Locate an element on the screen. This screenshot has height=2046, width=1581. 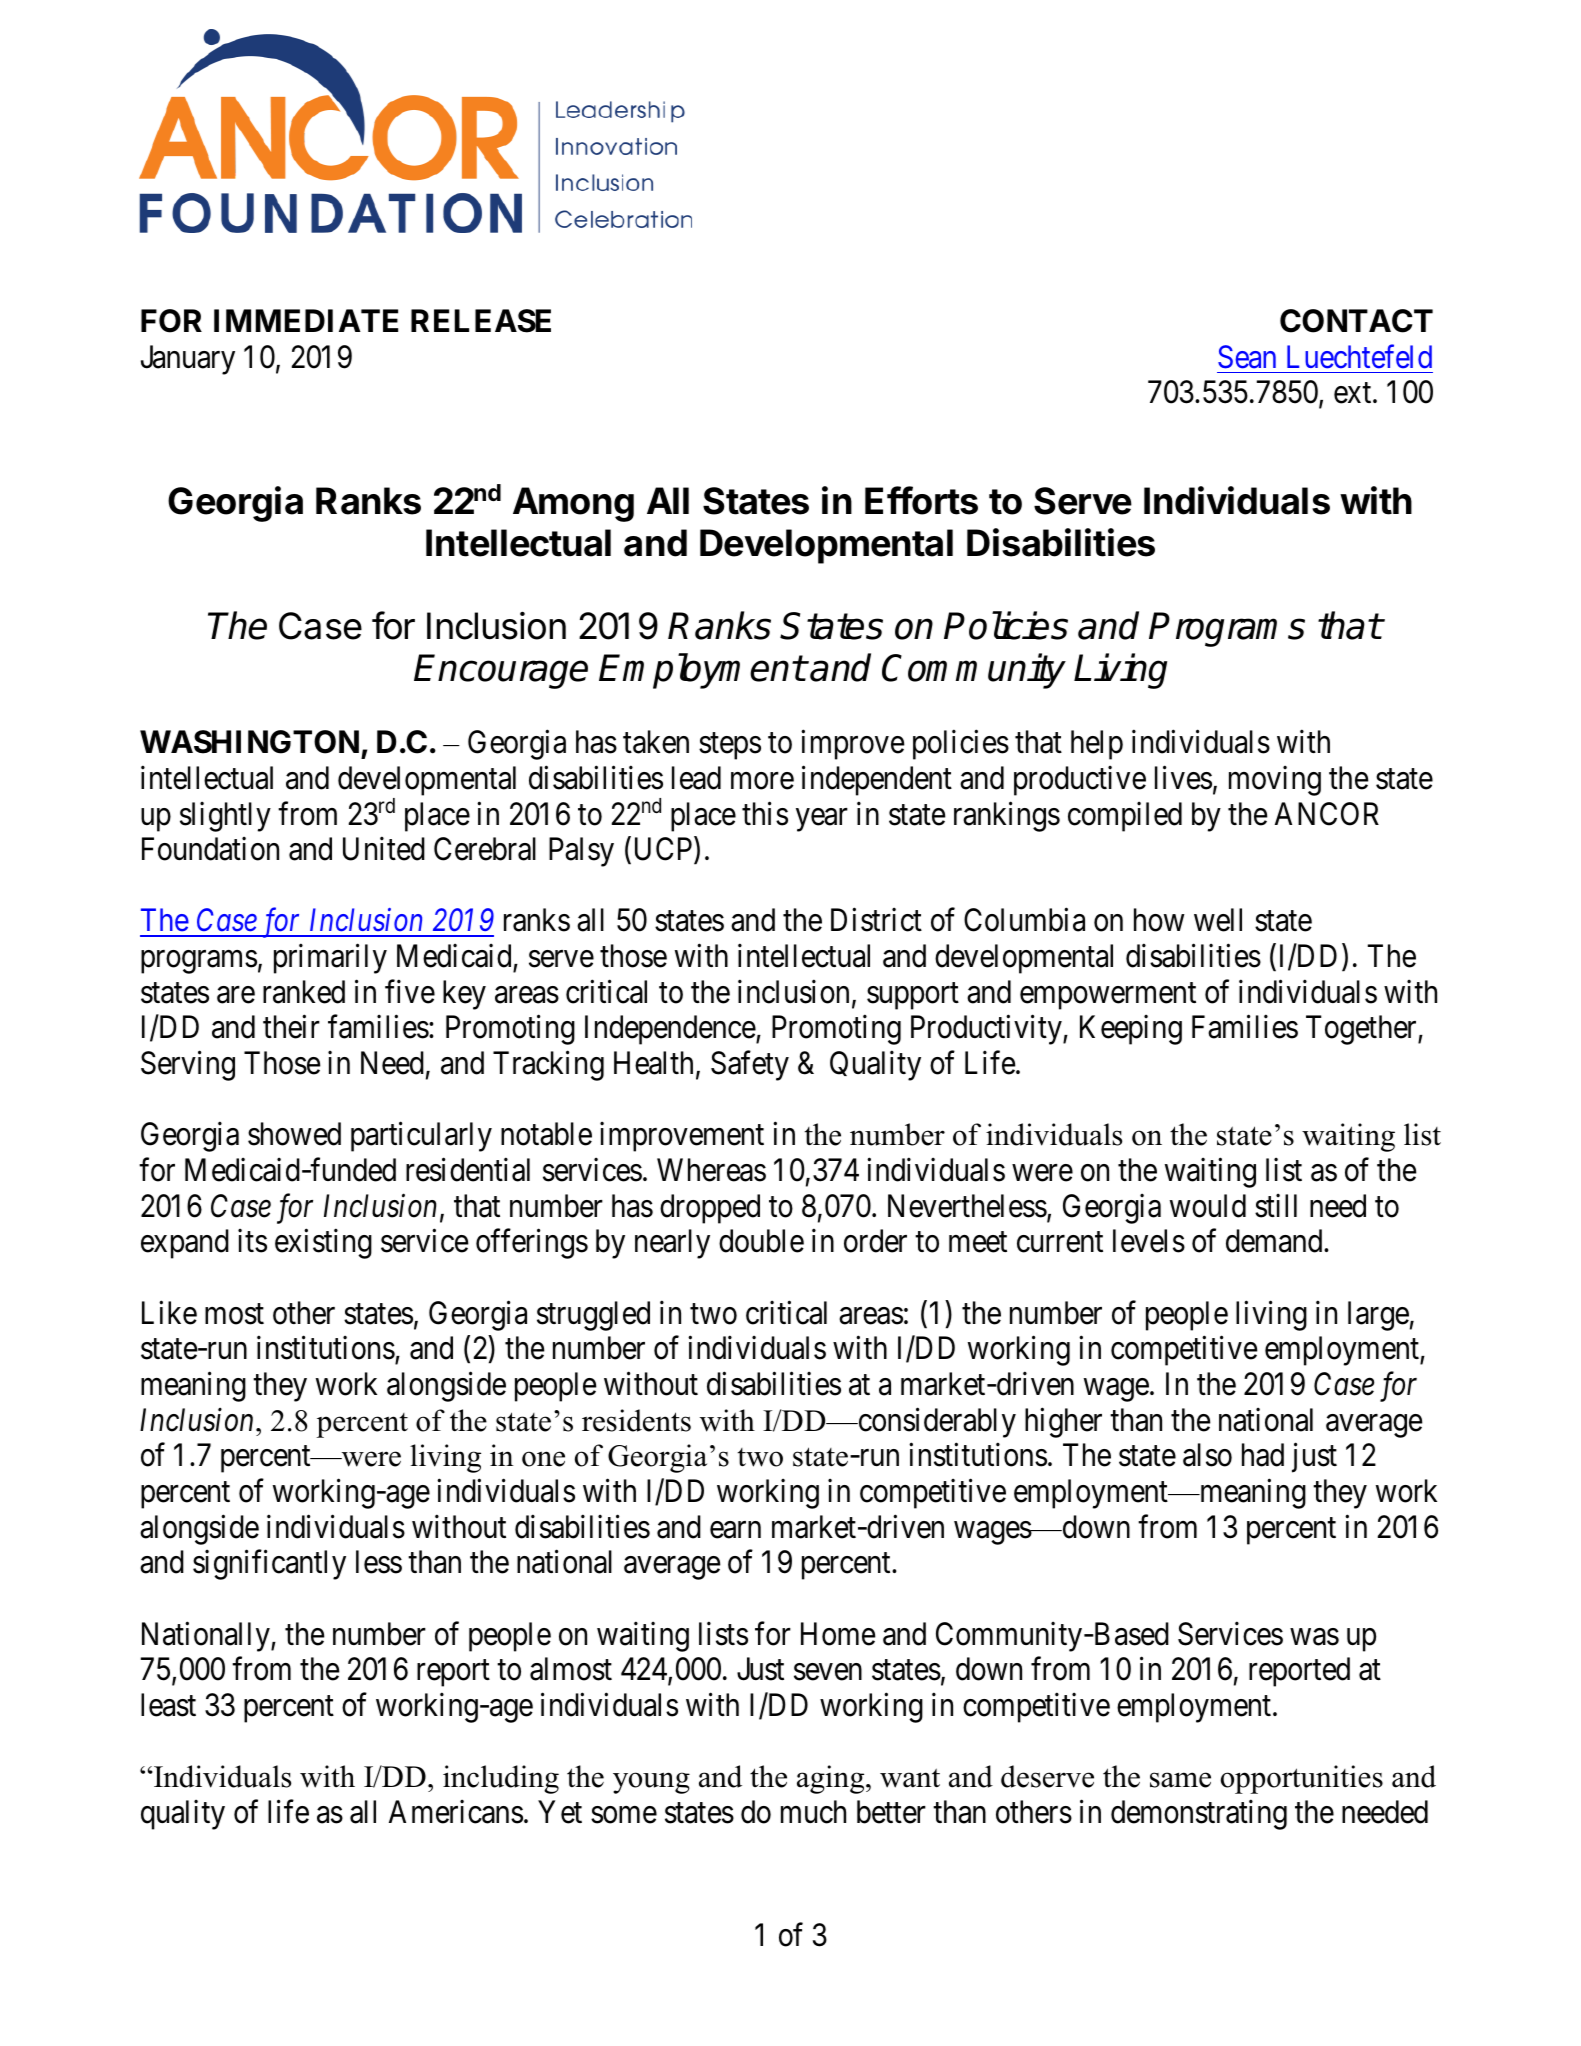
moving is located at coordinates (1275, 781).
